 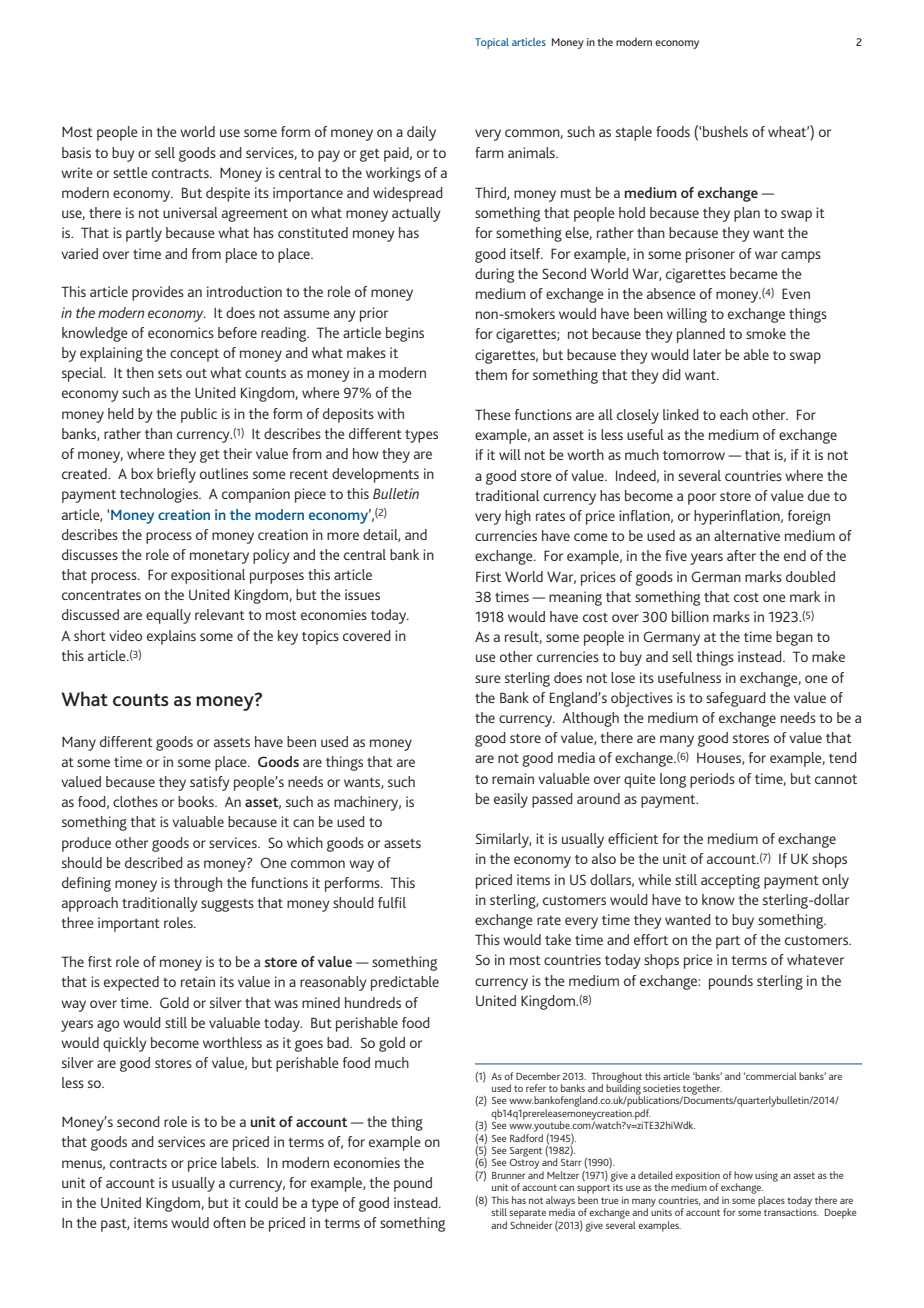 I want to click on concept, so click(x=194, y=355).
